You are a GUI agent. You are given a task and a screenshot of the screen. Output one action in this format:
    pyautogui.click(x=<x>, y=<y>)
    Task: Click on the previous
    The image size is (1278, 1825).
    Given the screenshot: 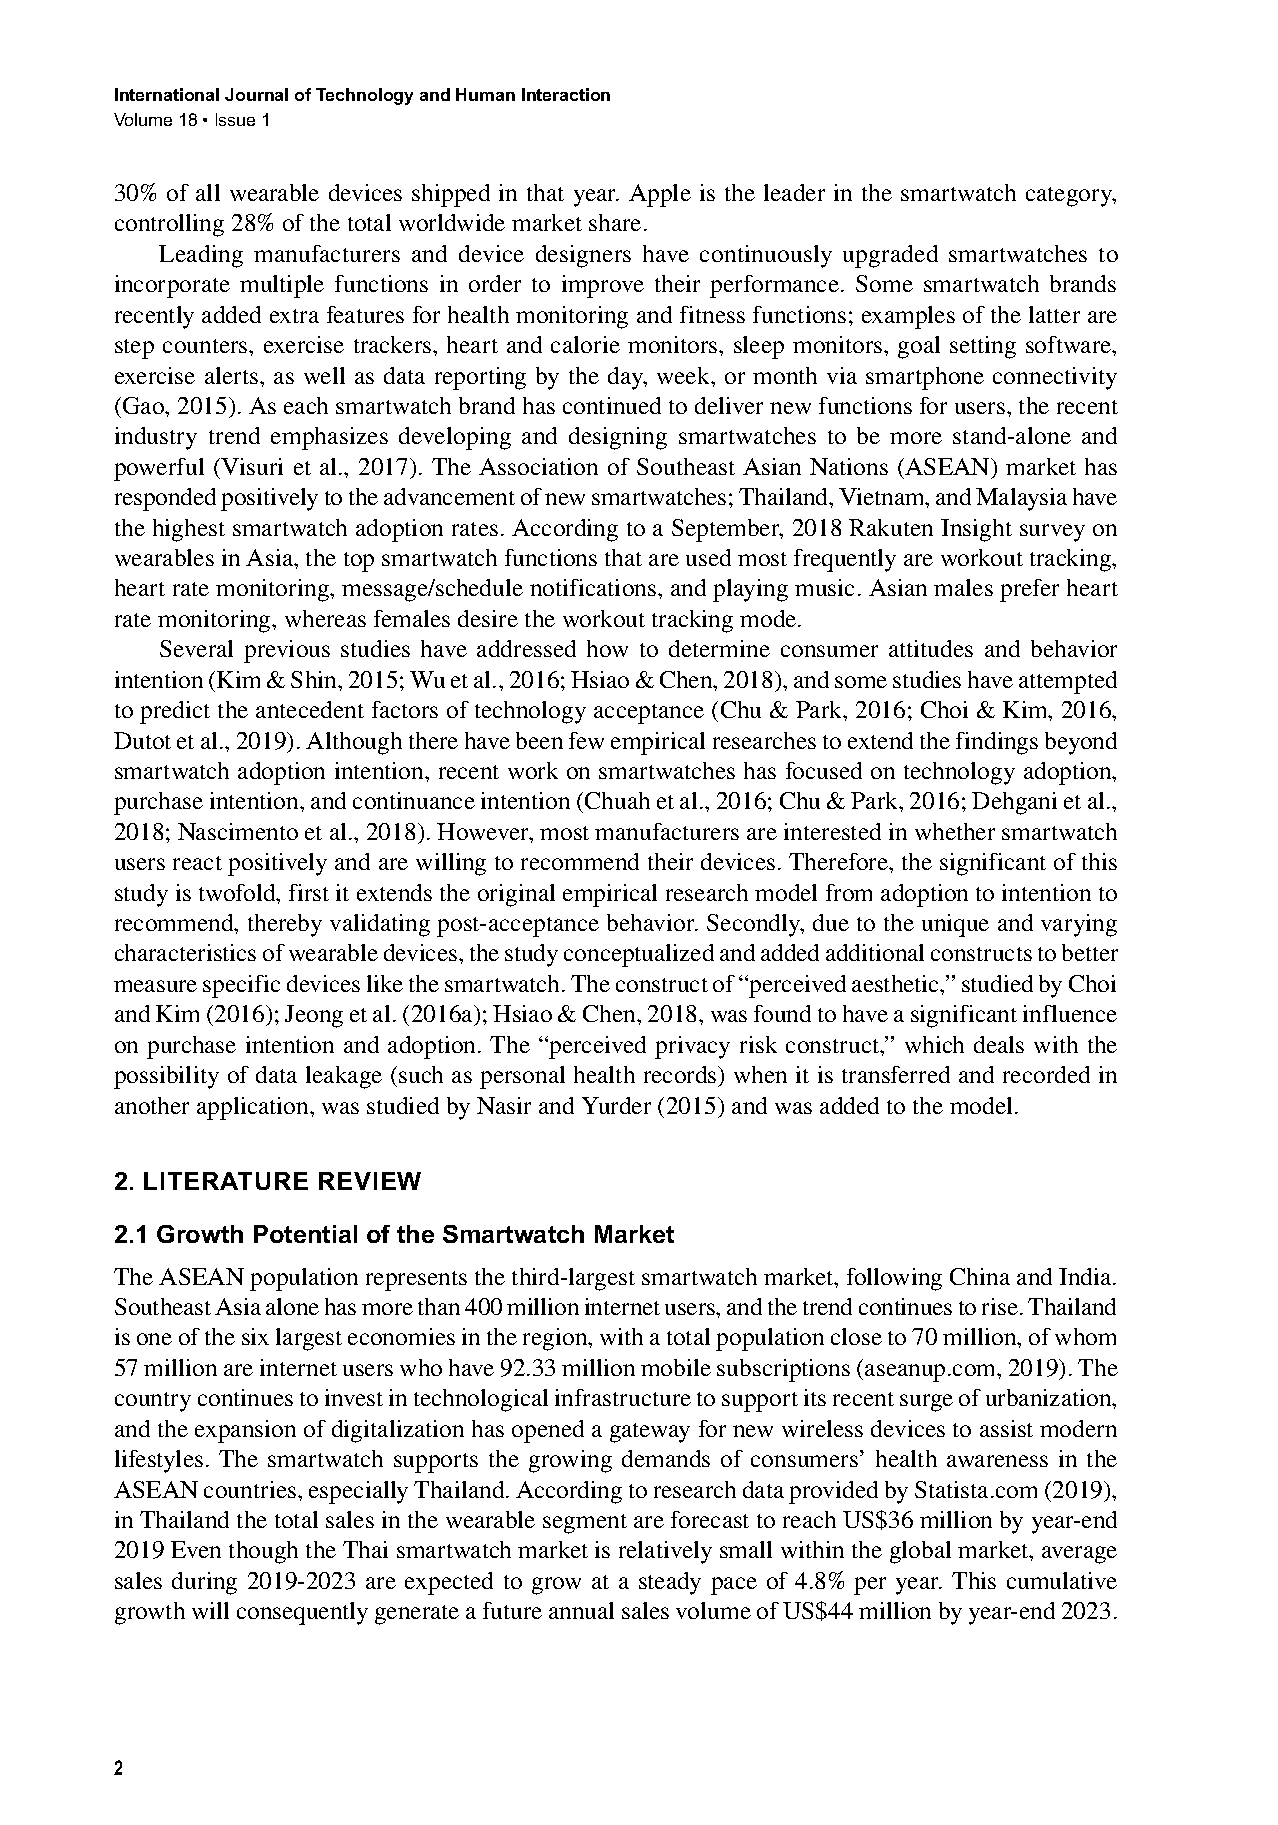 What is the action you would take?
    pyautogui.click(x=287, y=651)
